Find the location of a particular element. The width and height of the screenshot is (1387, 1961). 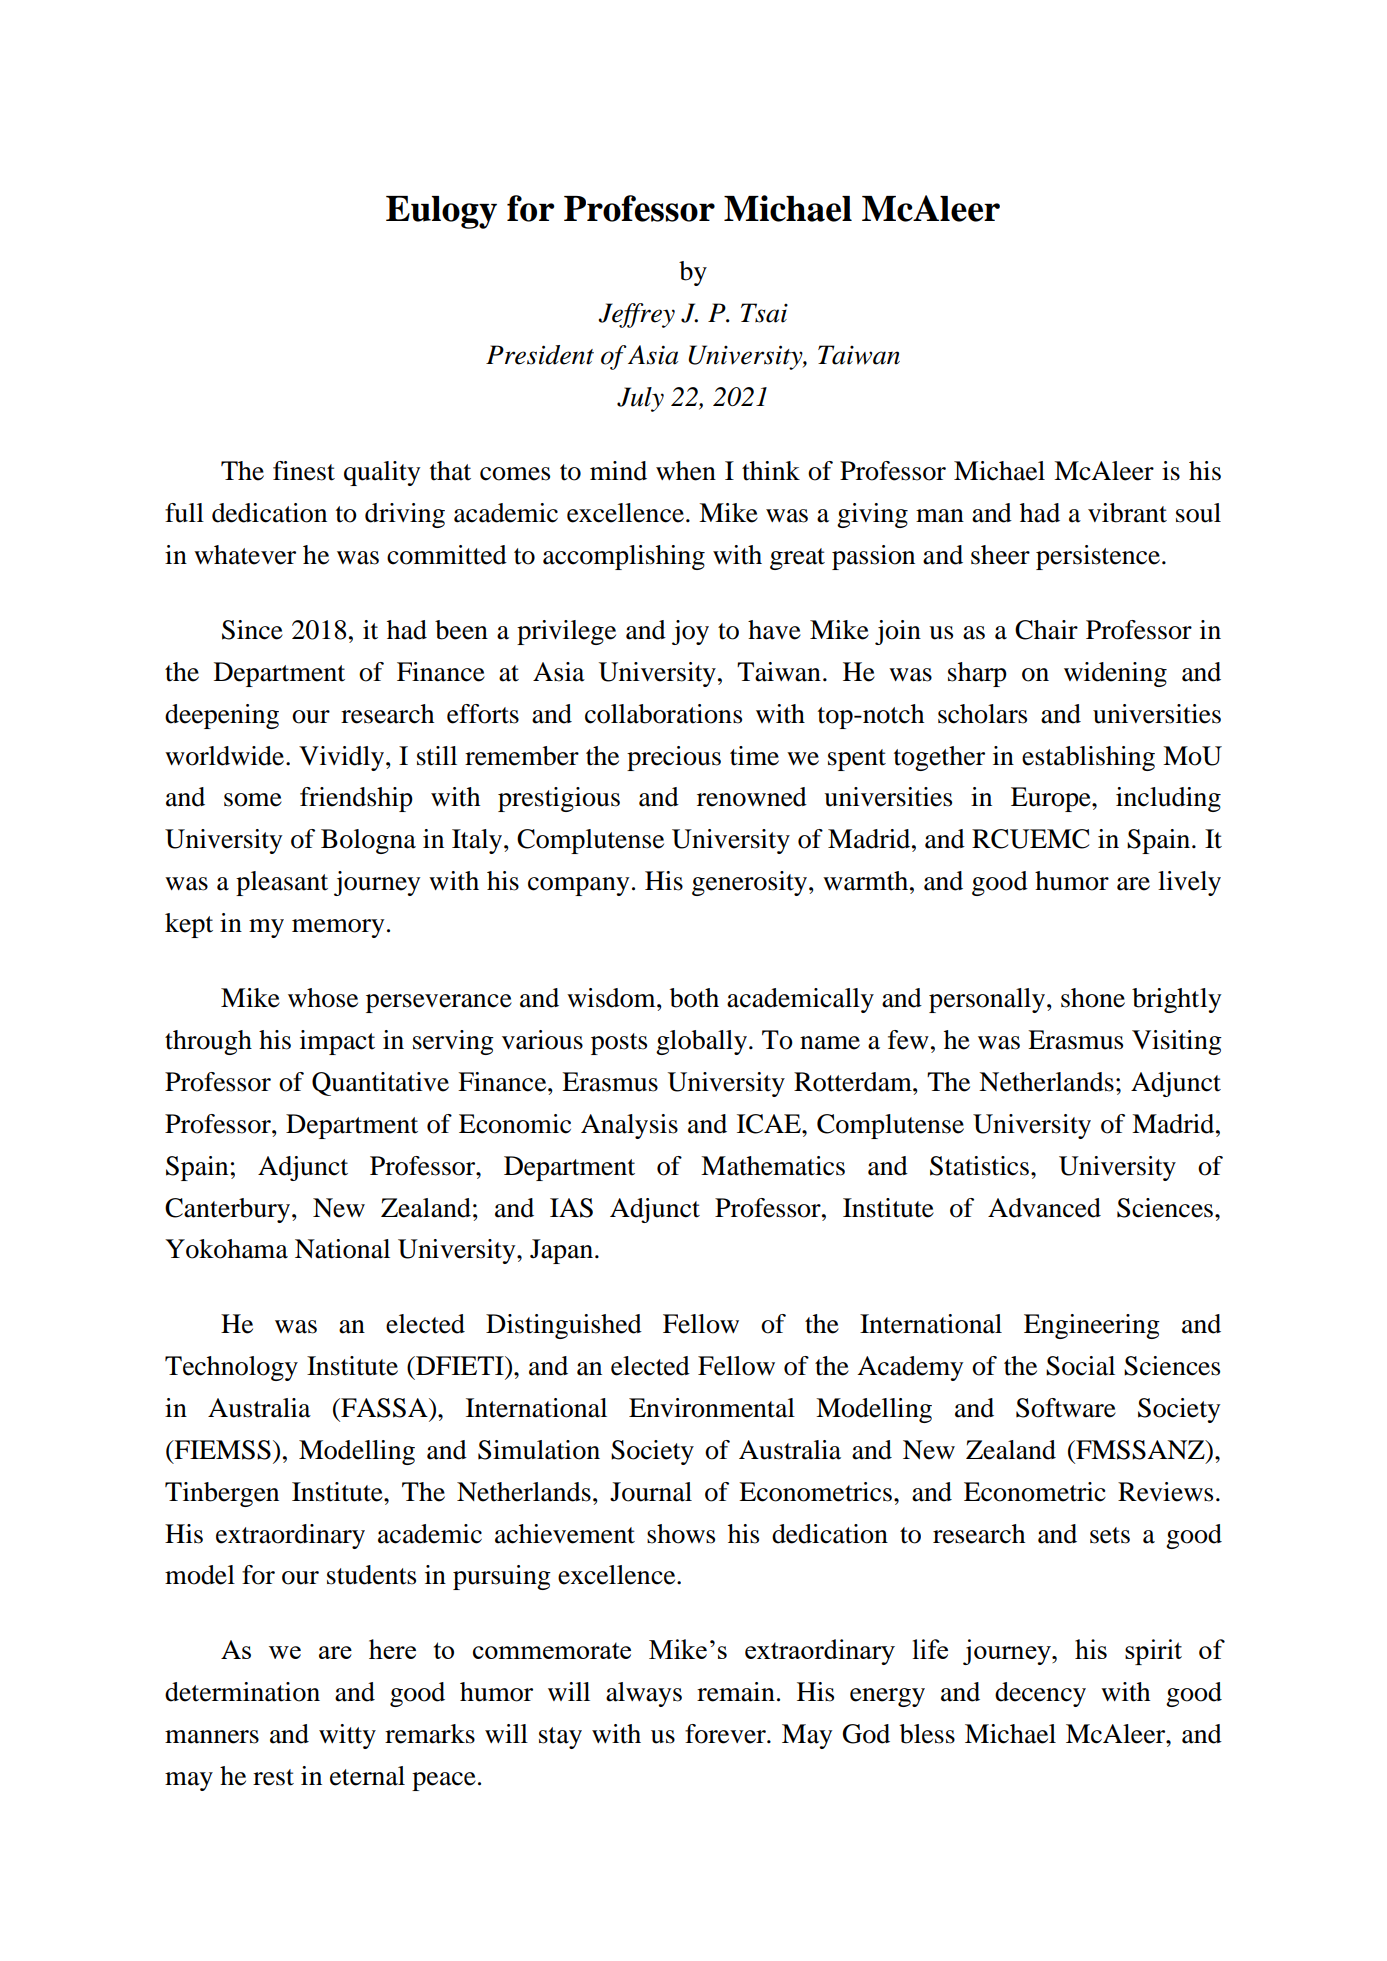

witty is located at coordinates (347, 1736).
